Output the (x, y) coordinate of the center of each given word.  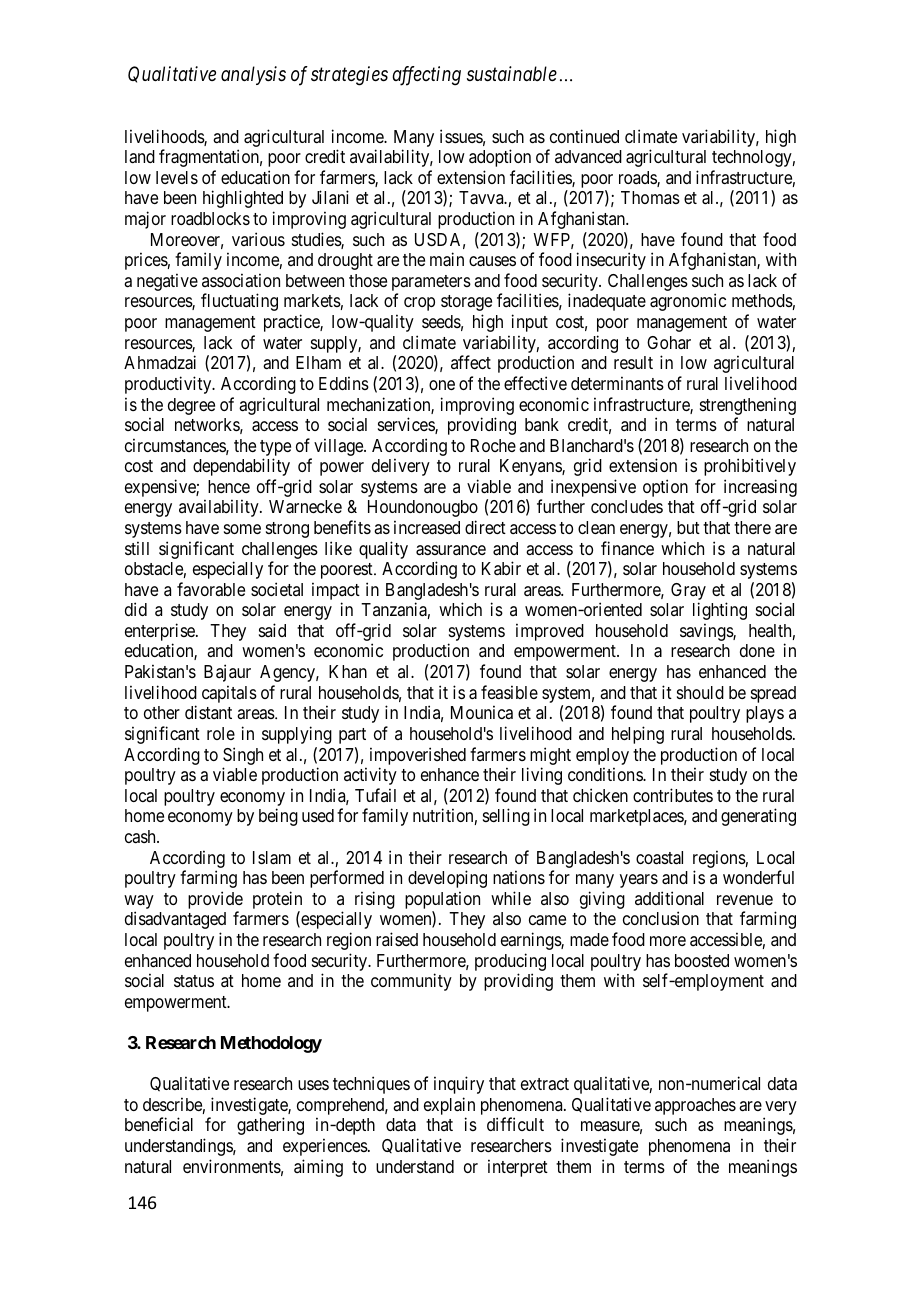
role (221, 733)
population (442, 900)
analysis (253, 75)
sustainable (512, 74)
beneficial (159, 1124)
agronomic (688, 302)
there (752, 527)
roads (638, 179)
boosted (702, 960)
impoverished (418, 756)
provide (215, 900)
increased (427, 527)
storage (466, 303)
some (242, 529)
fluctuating (239, 302)
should (700, 692)
